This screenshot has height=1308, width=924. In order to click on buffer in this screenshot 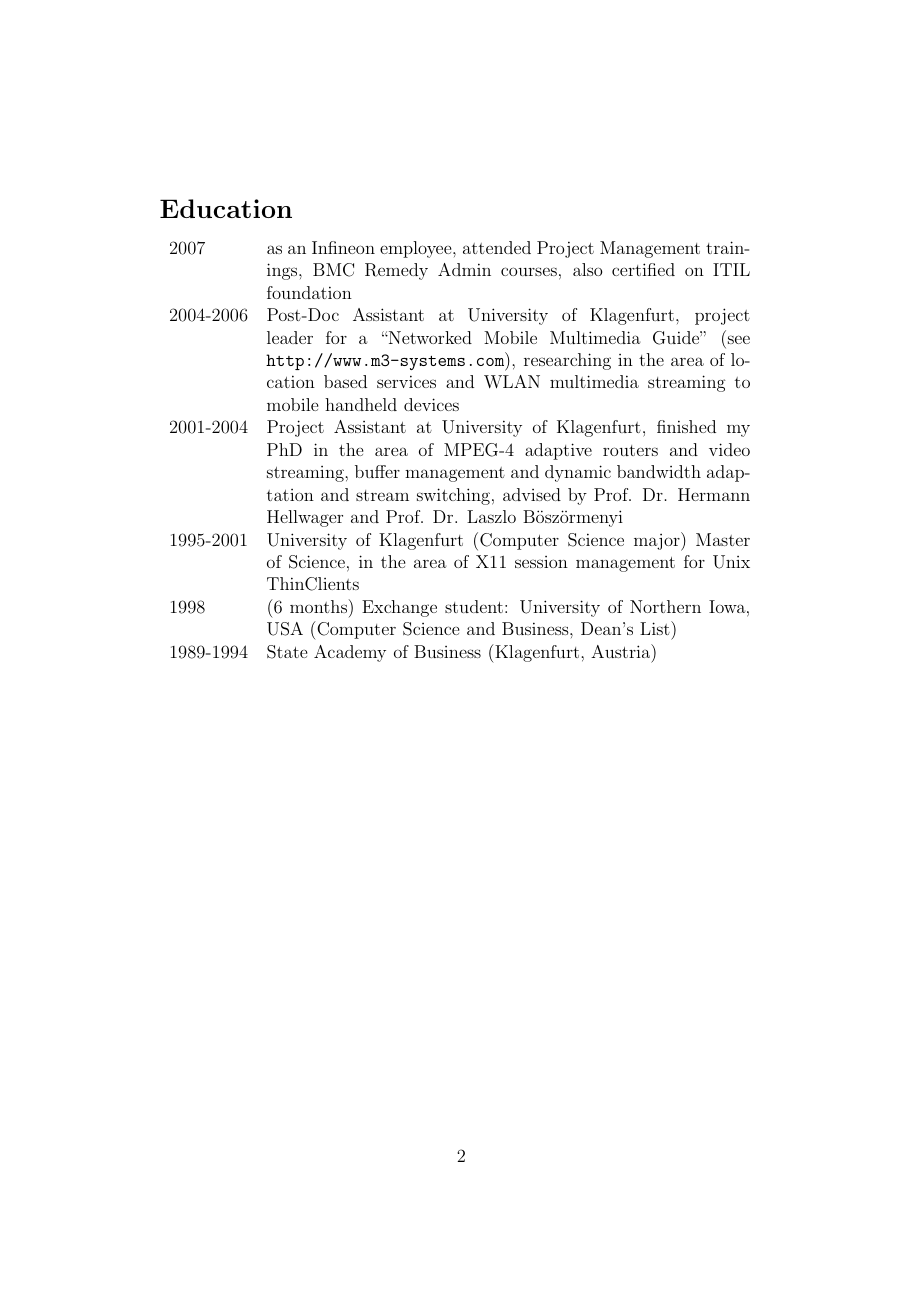, I will do `click(377, 471)`.
